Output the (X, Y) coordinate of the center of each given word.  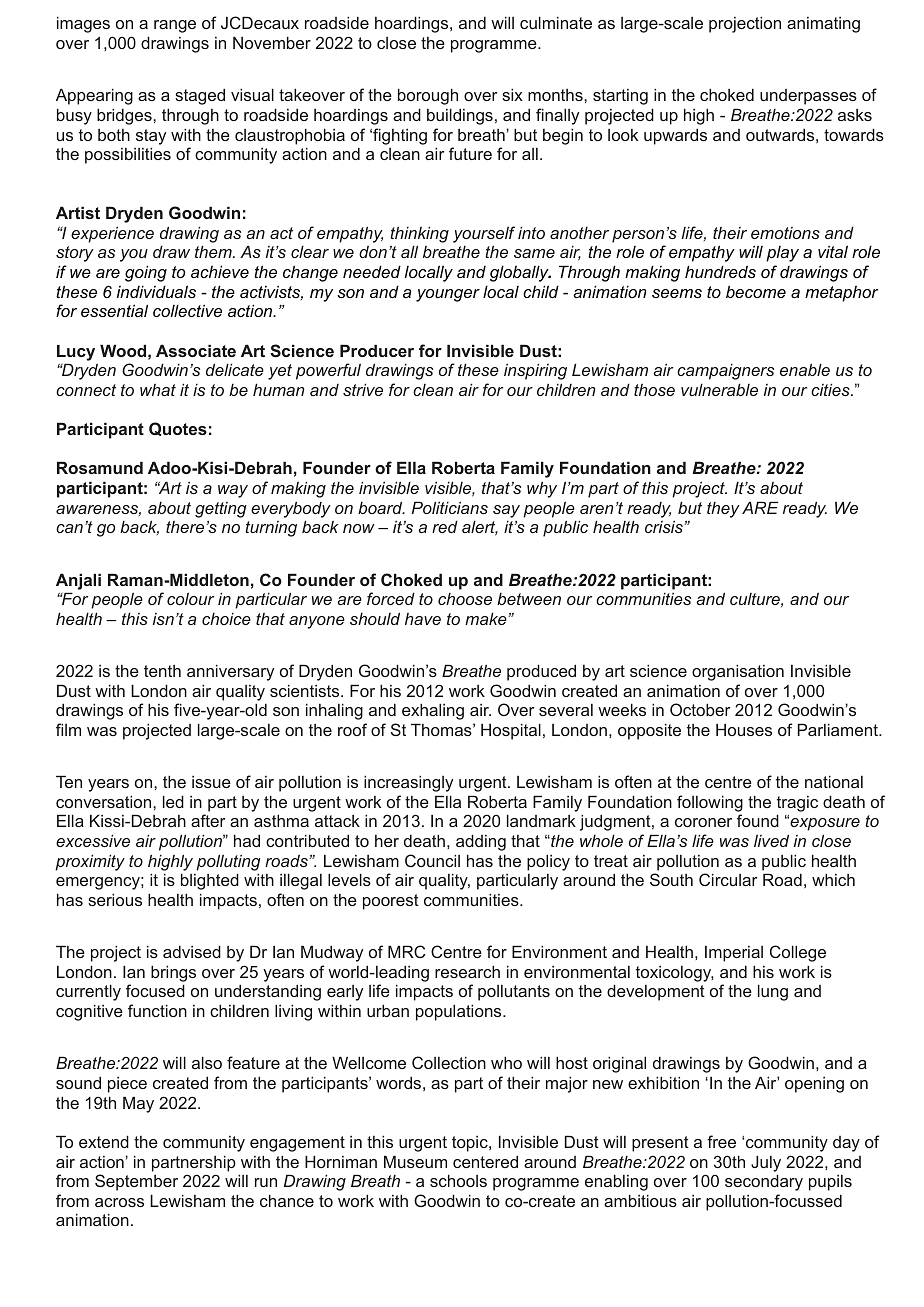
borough (428, 96)
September (136, 1182)
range (175, 26)
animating (823, 25)
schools (458, 1180)
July (766, 1163)
